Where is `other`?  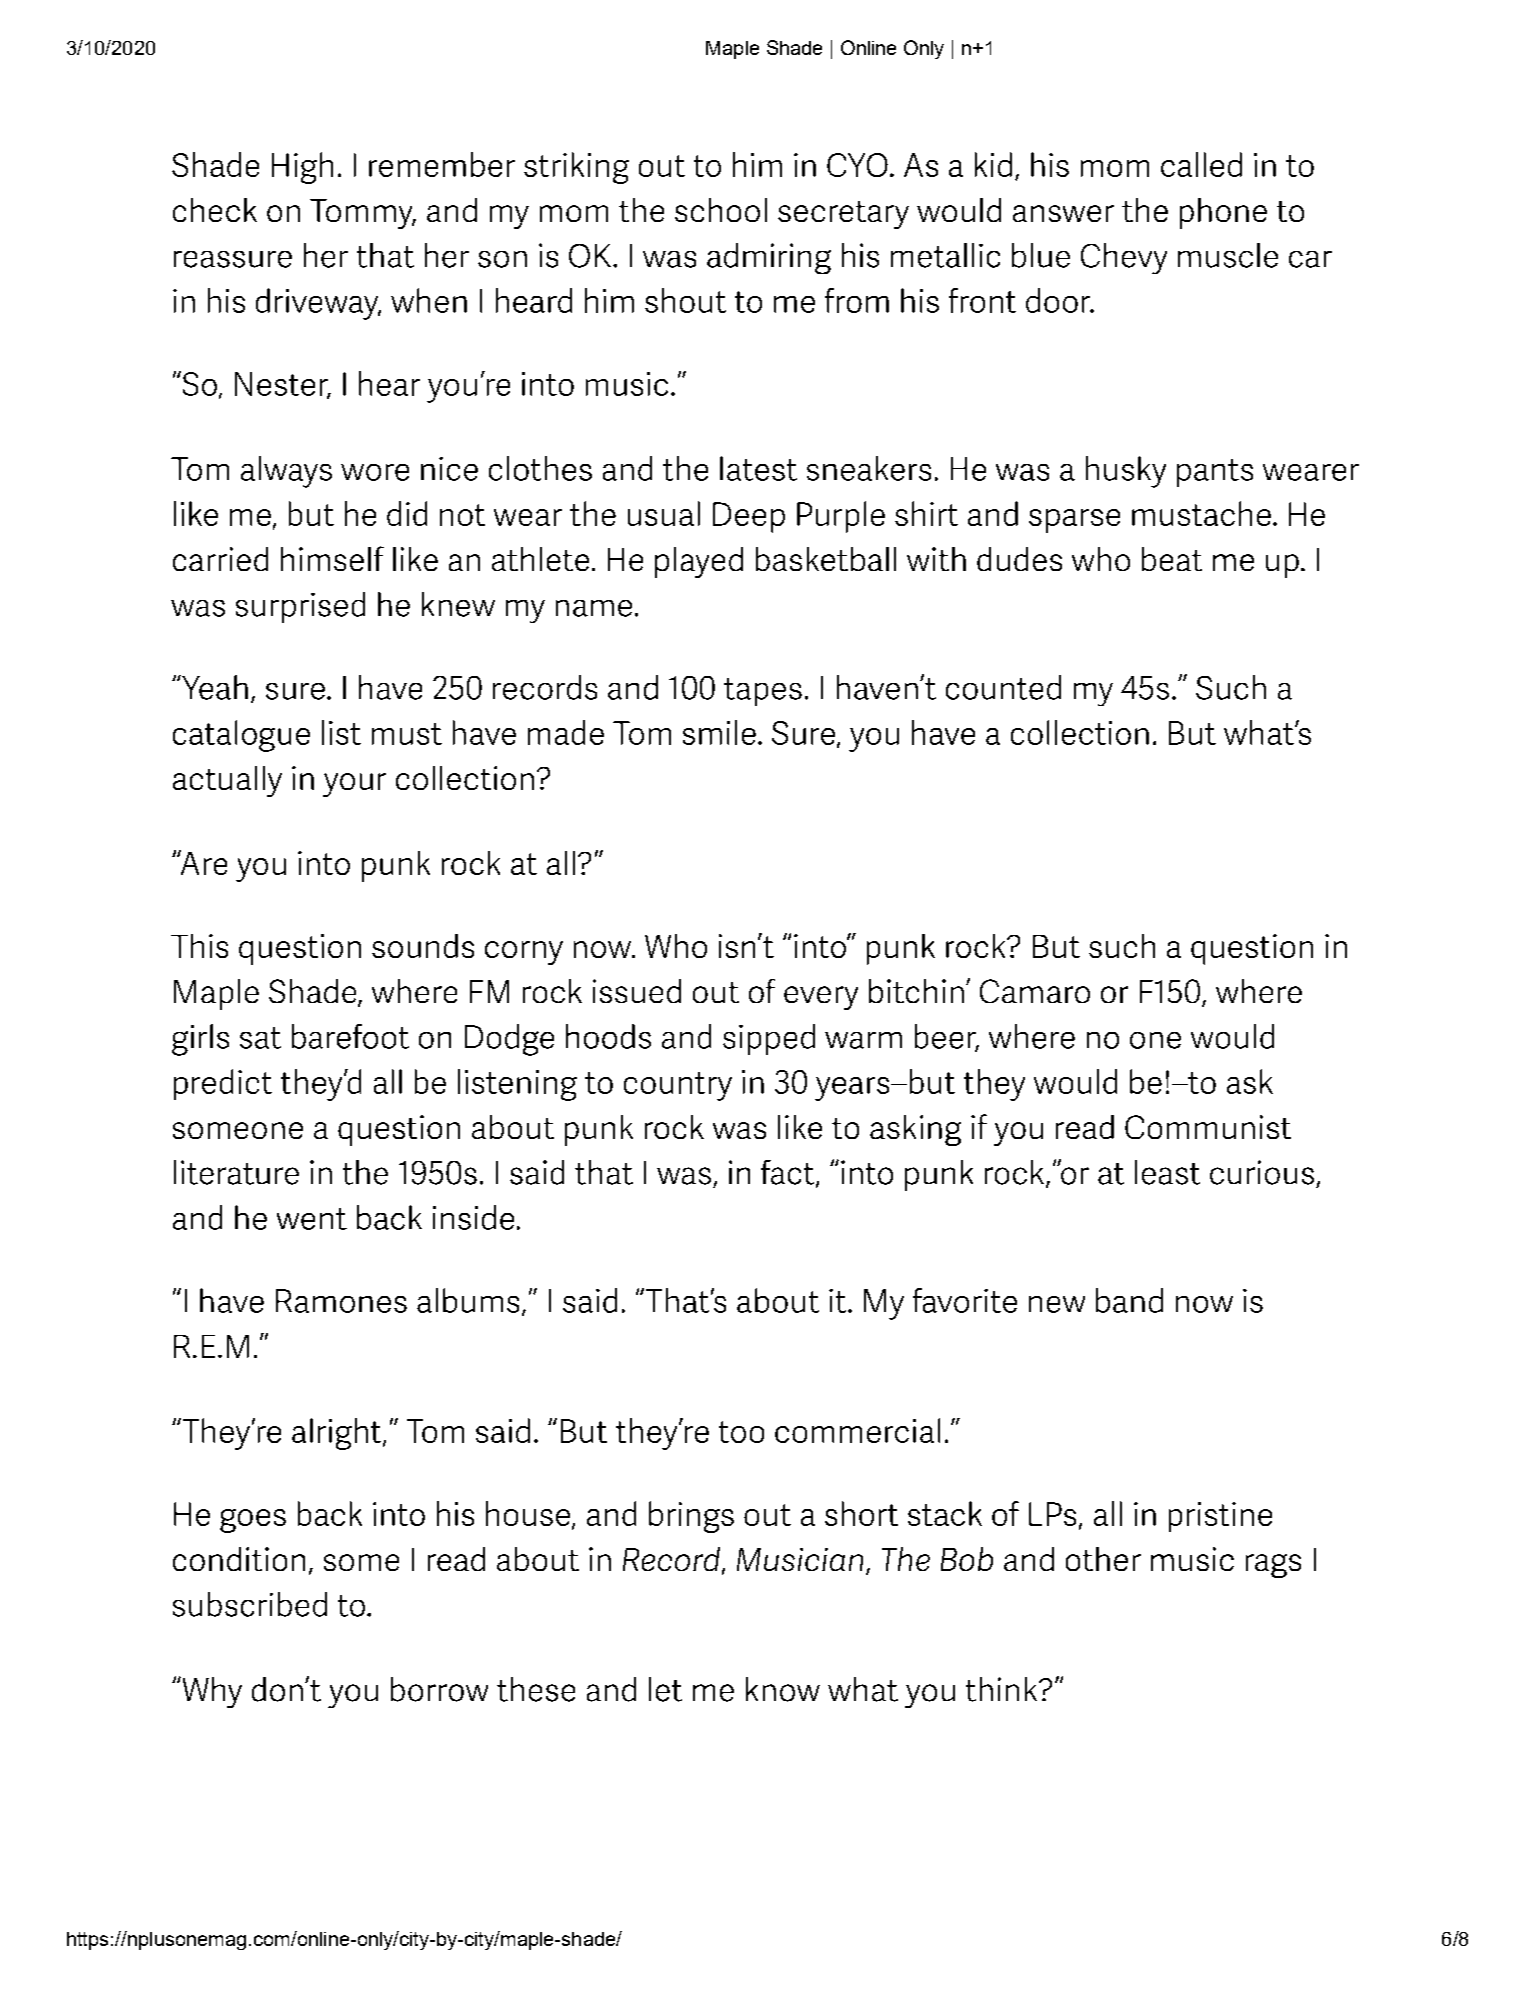 other is located at coordinates (1103, 1559).
